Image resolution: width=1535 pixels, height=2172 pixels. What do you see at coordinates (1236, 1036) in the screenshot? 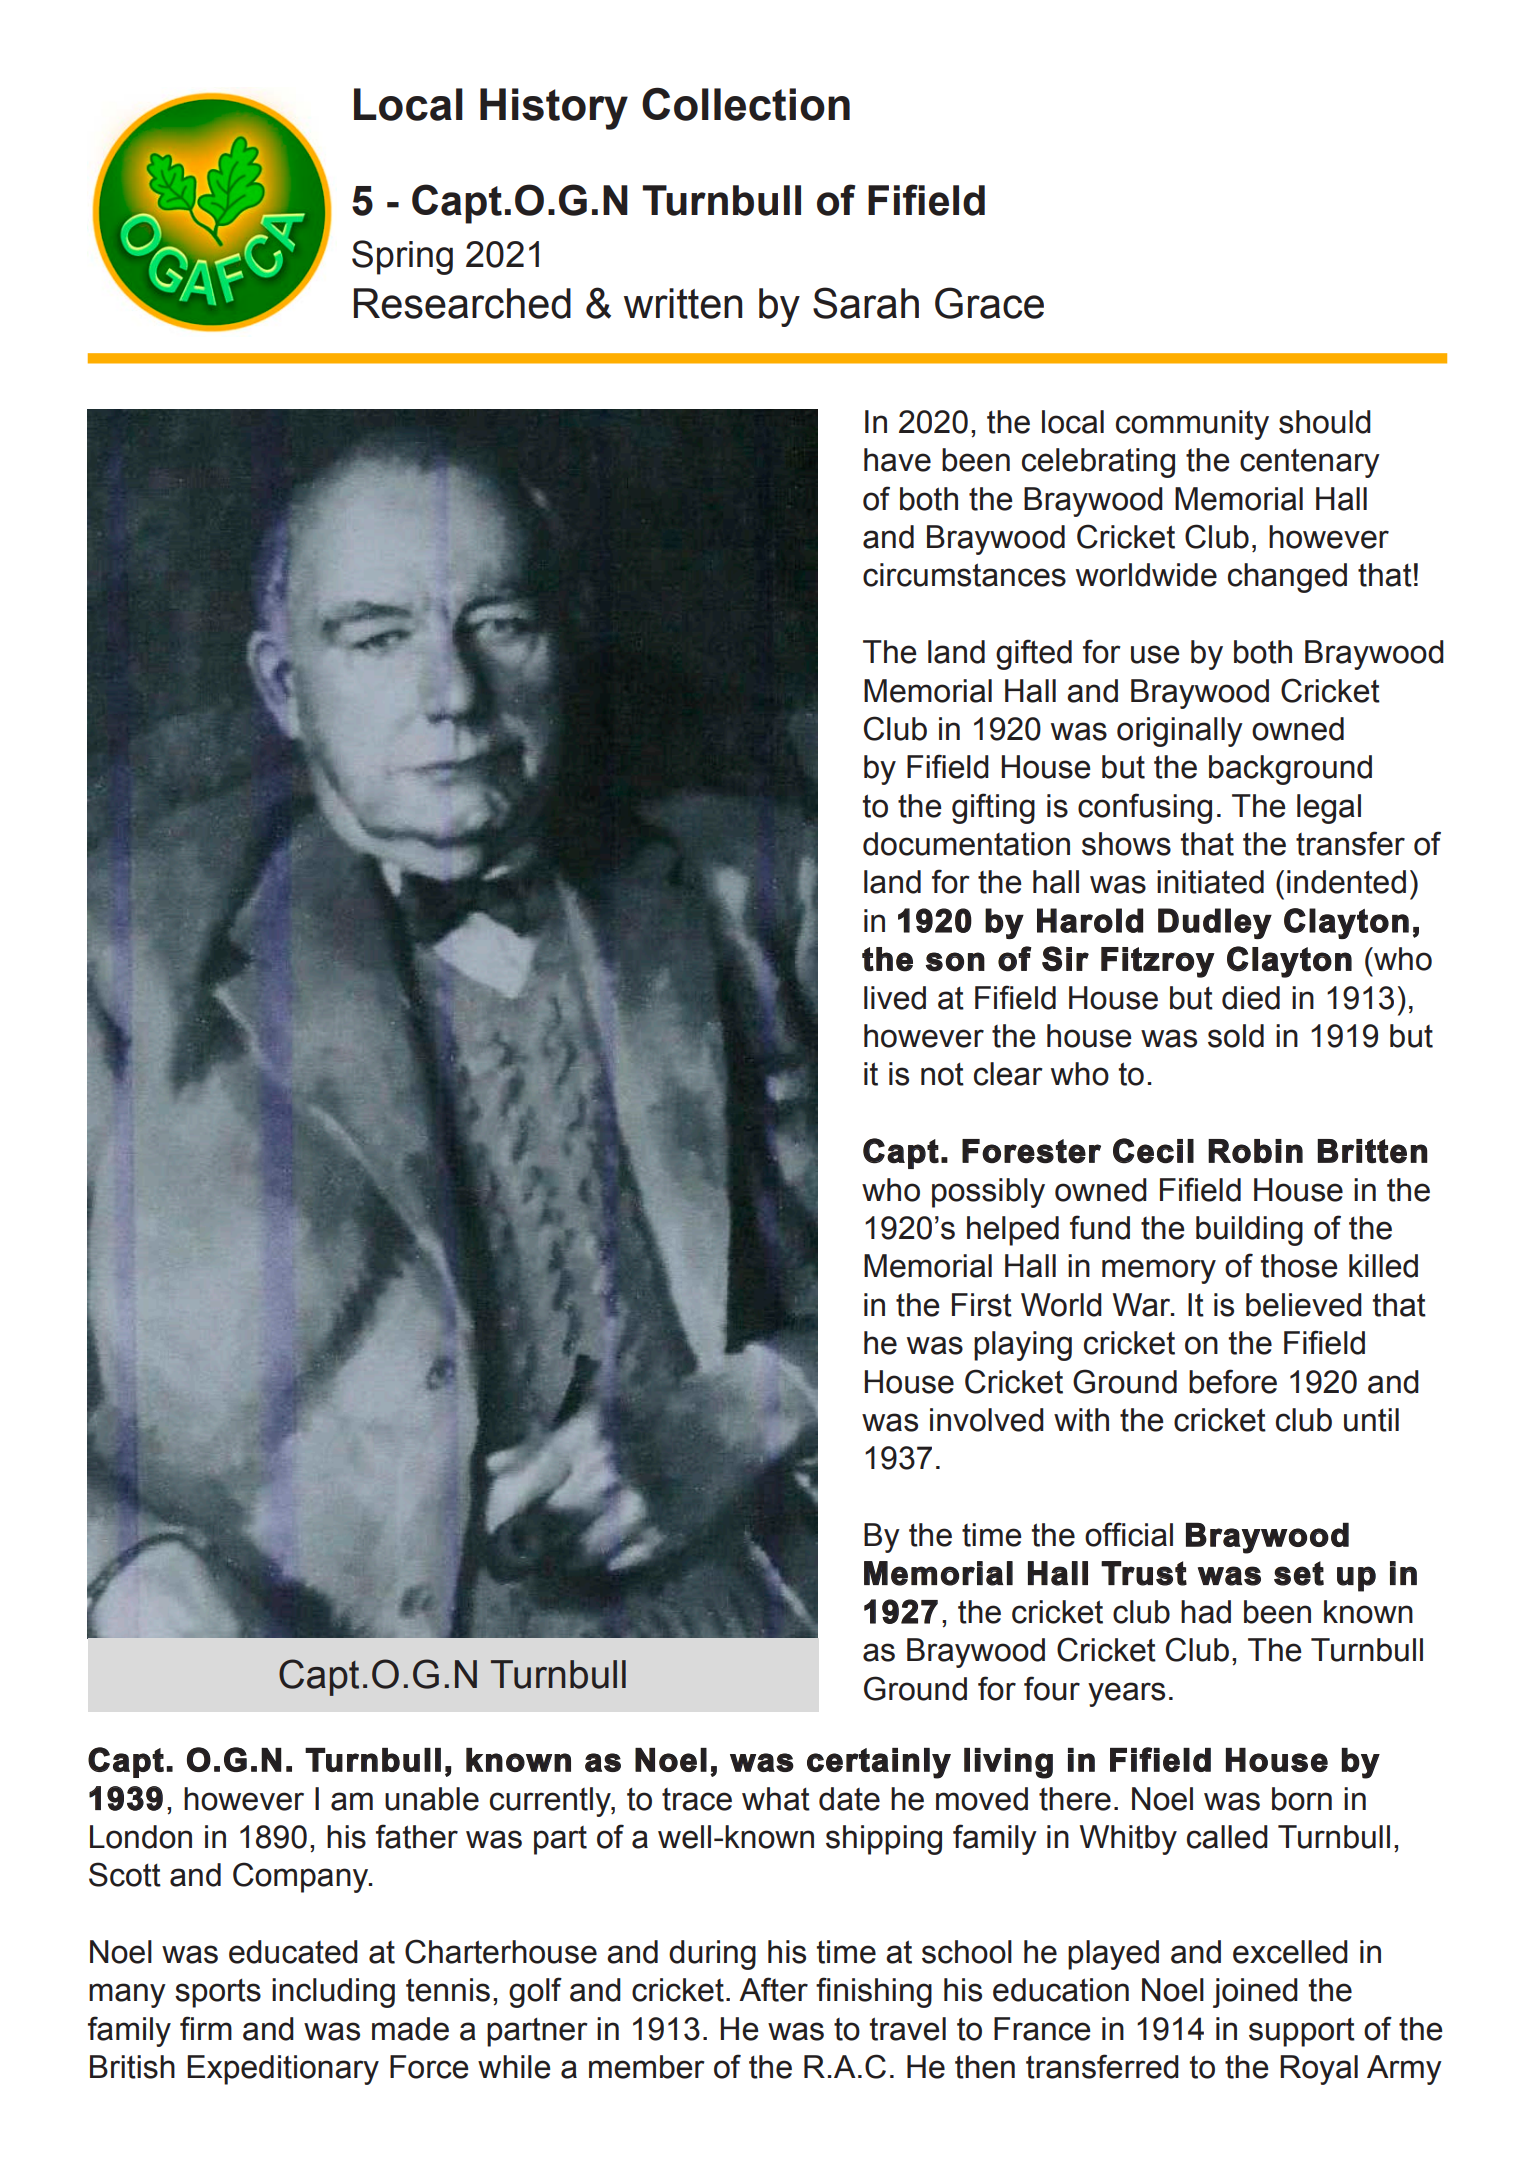
I see `sold` at bounding box center [1236, 1036].
